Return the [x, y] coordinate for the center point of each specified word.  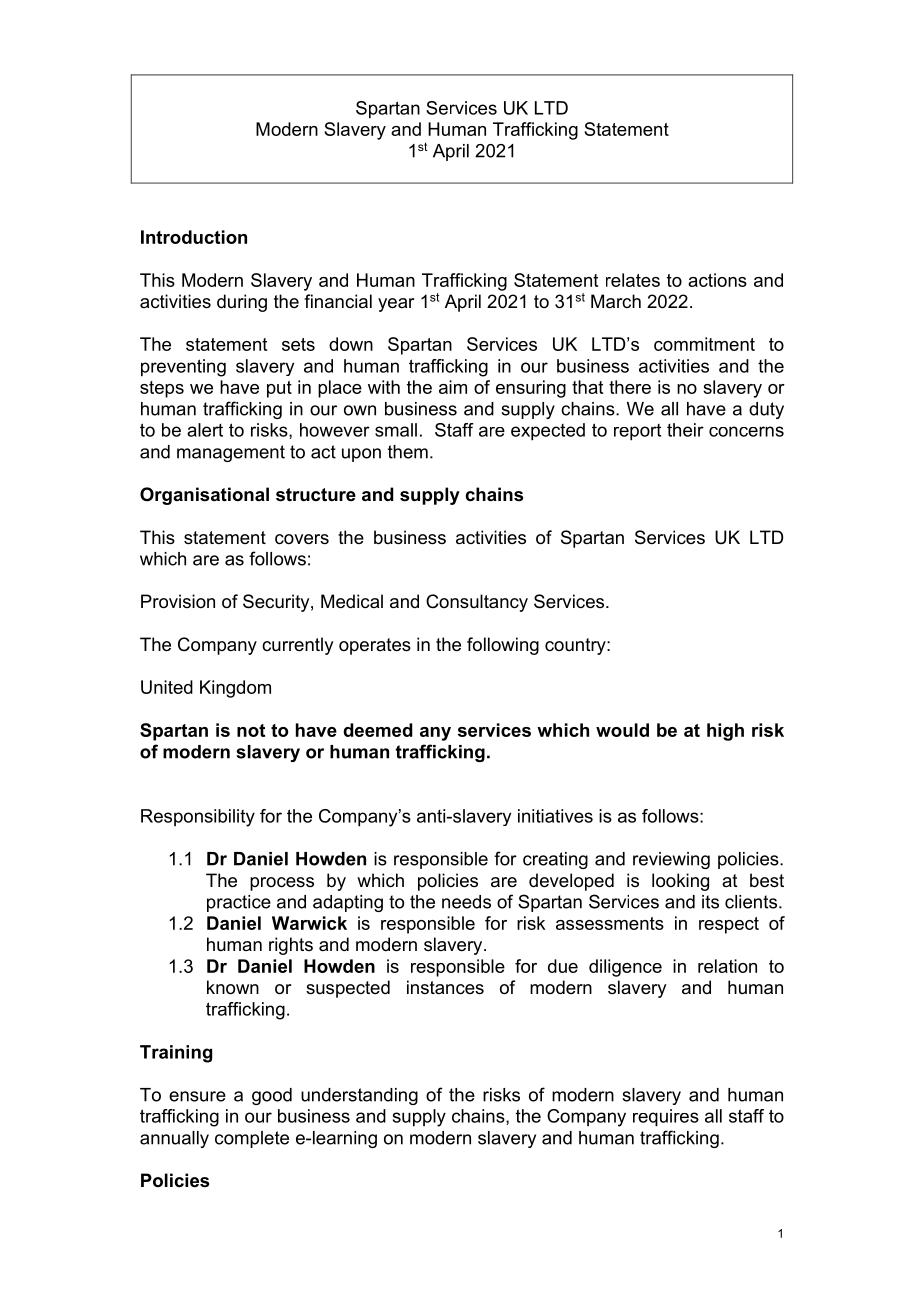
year [396, 305]
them [408, 452]
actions [717, 280]
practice [239, 903]
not [251, 730]
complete [252, 1139]
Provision [178, 601]
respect [729, 925]
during [242, 303]
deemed [378, 730]
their [685, 430]
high [725, 732]
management [231, 453]
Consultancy [477, 603]
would [622, 730]
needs [466, 902]
